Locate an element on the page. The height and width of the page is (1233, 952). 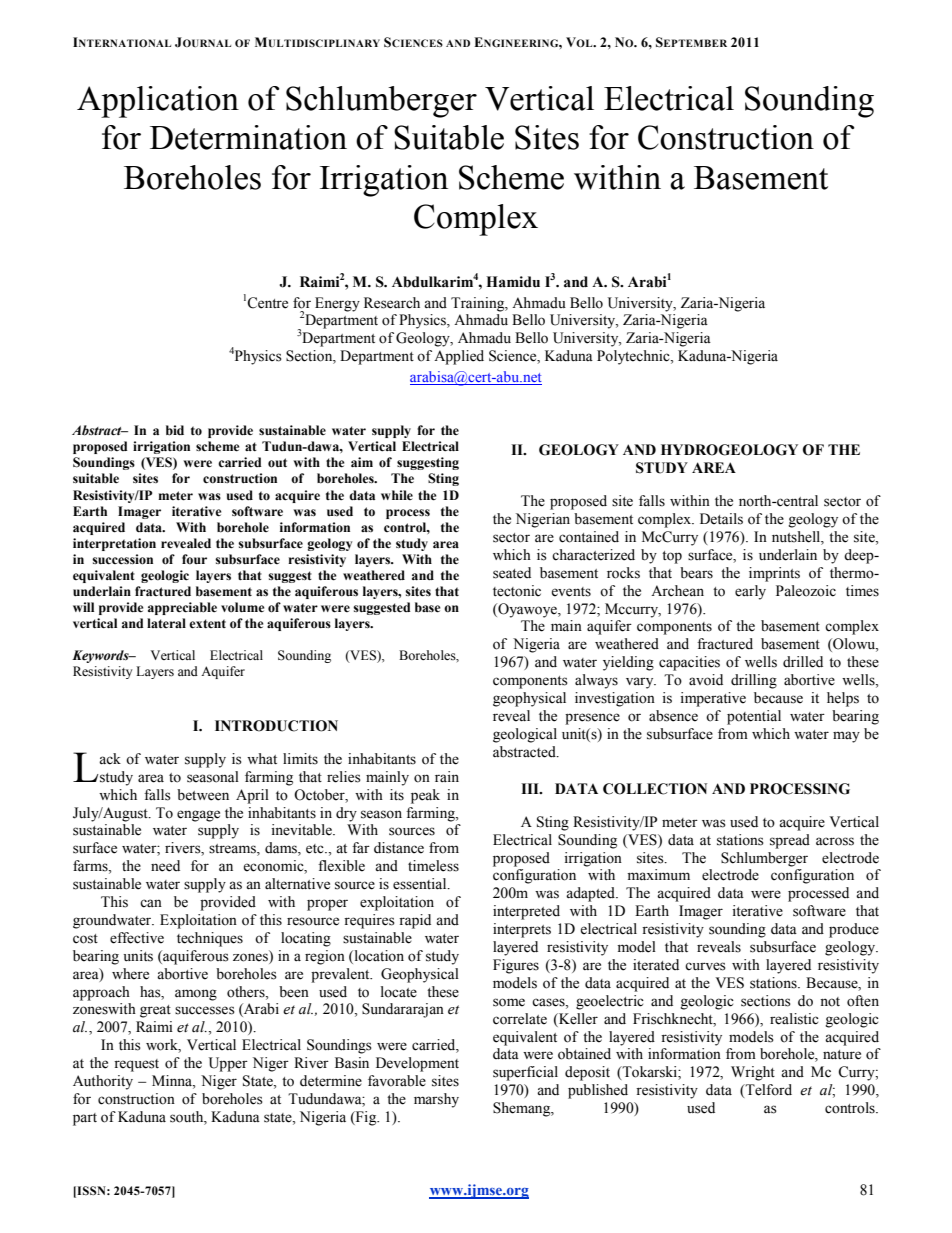
Details is located at coordinates (721, 519).
